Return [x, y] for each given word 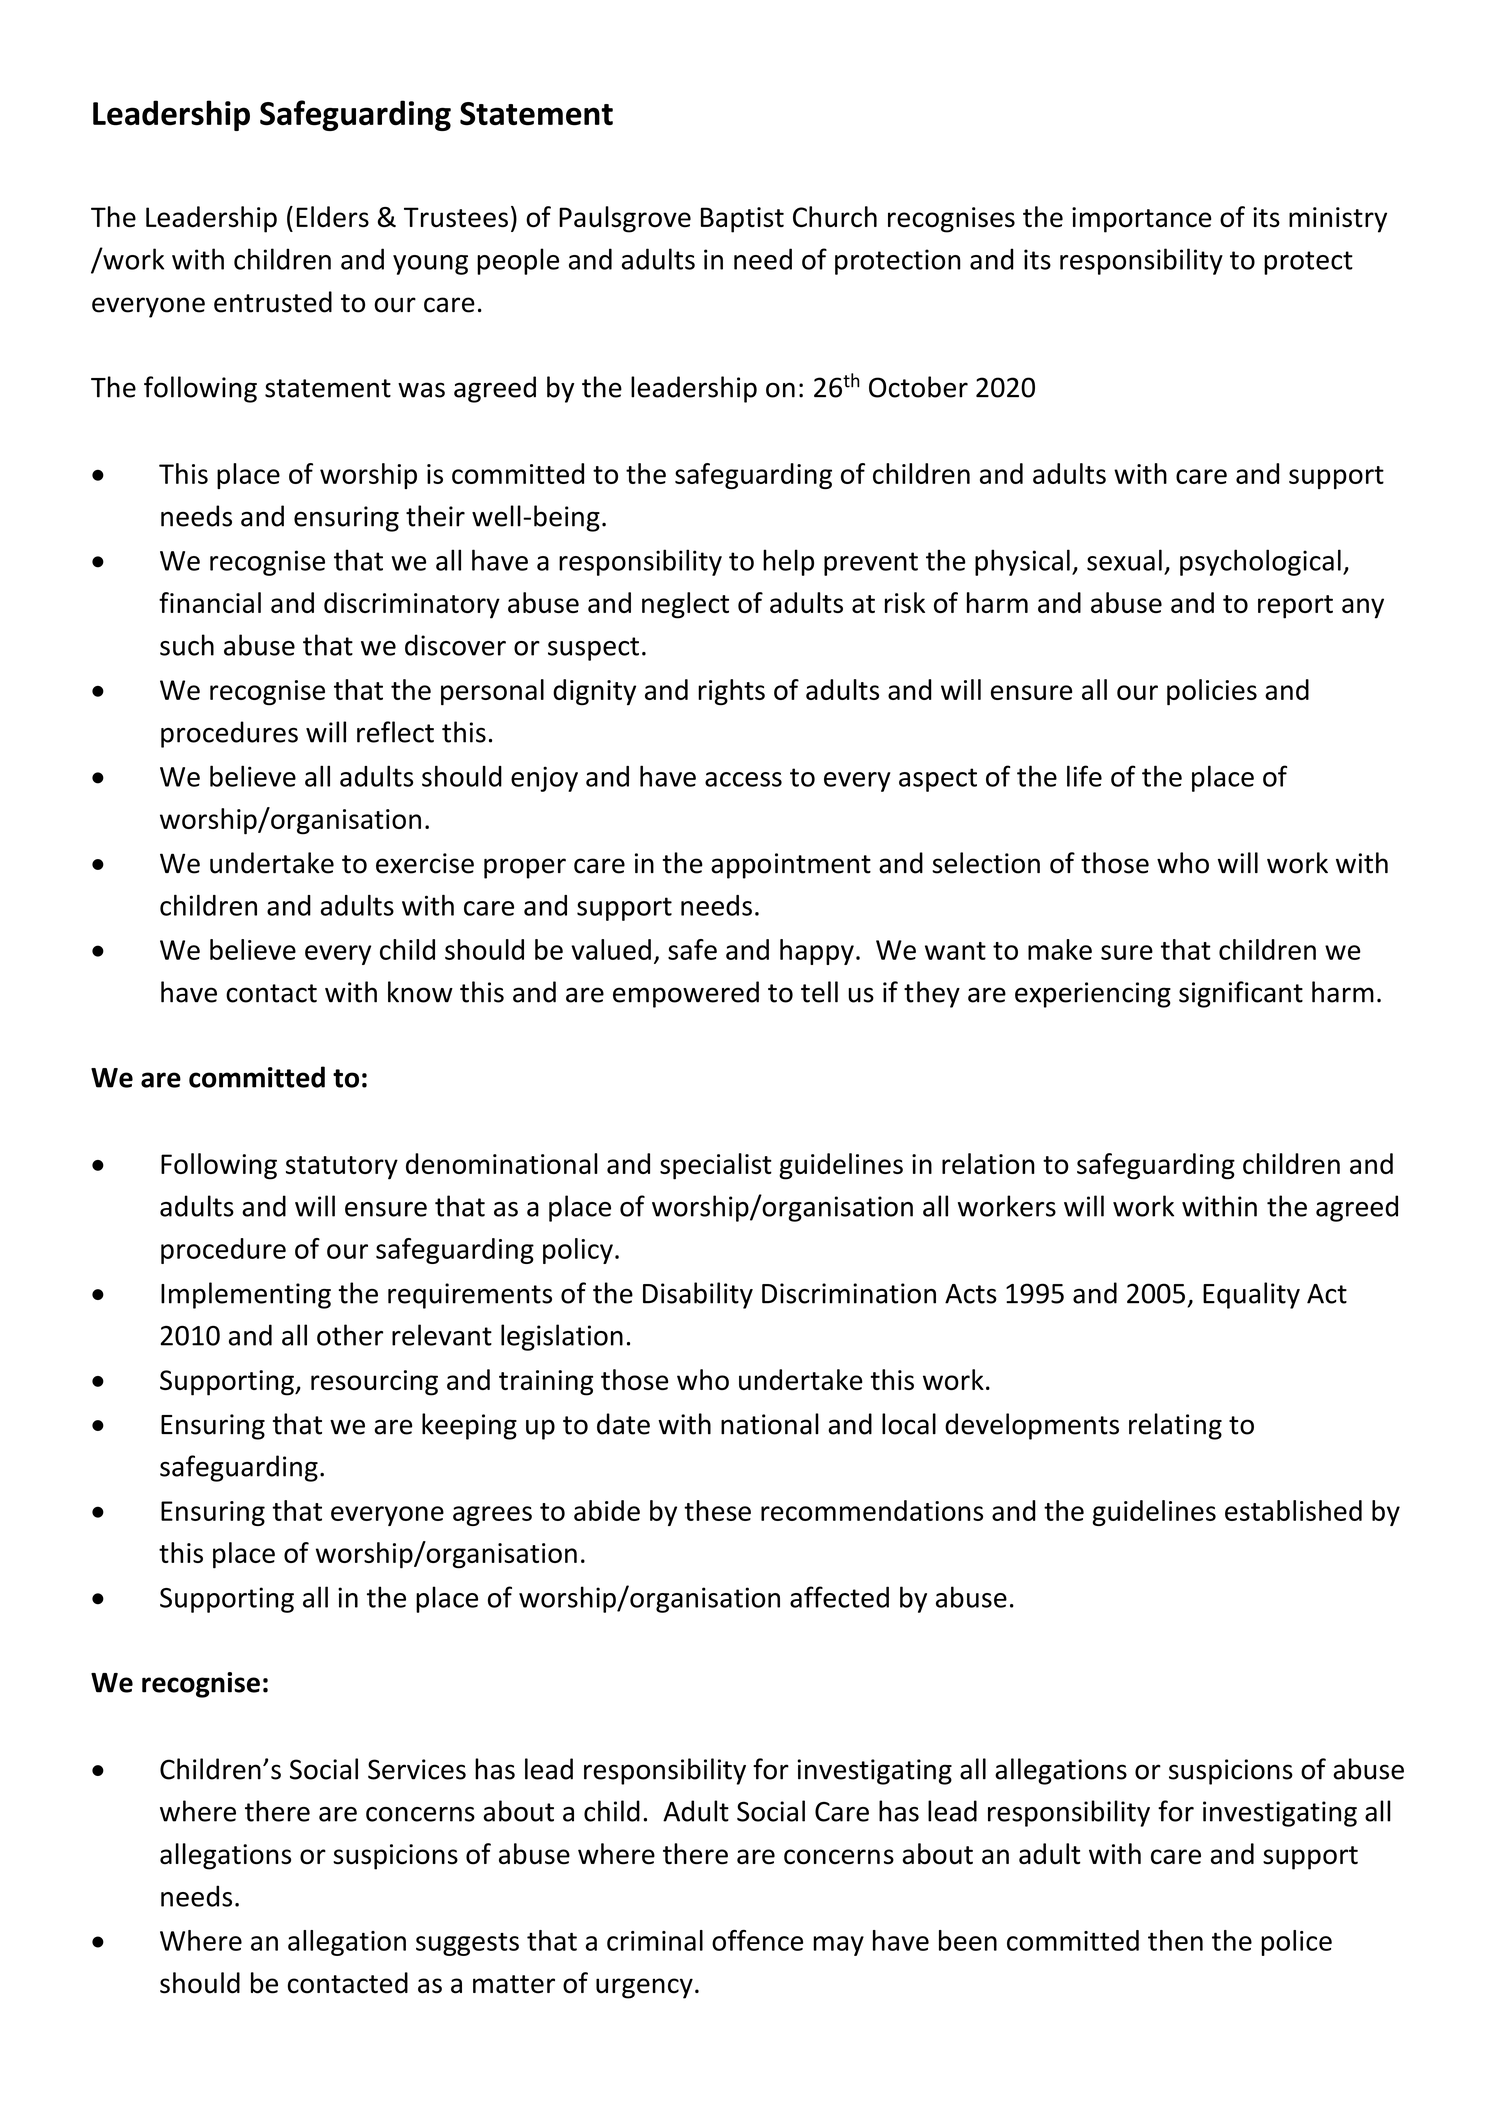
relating [1175, 1426]
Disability [698, 1295]
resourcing [374, 1383]
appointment [791, 866]
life [1084, 776]
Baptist [742, 220]
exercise [425, 863]
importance [1142, 220]
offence [757, 1940]
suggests [467, 1944]
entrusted [273, 302]
